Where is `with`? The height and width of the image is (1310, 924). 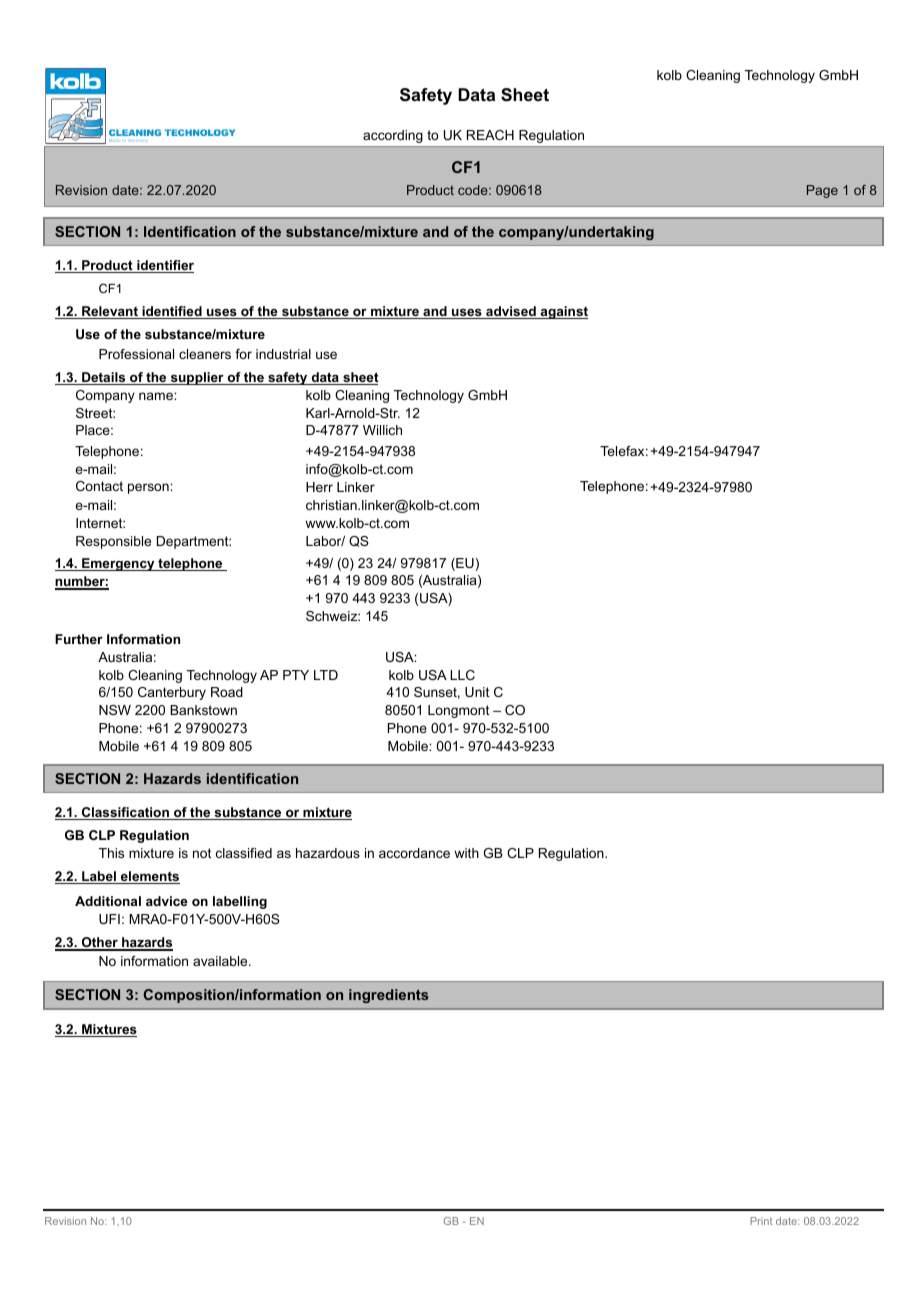 with is located at coordinates (466, 853).
